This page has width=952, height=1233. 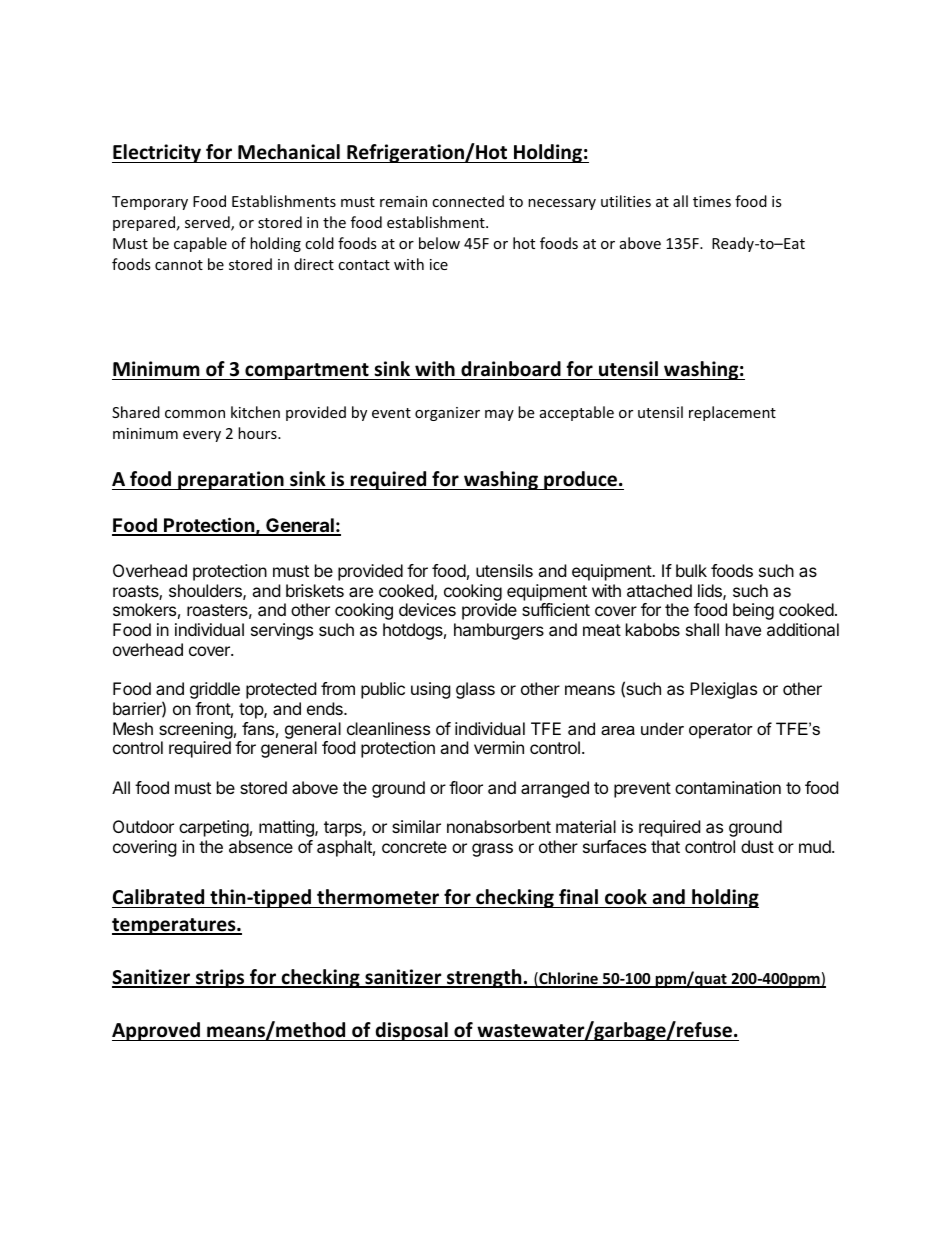 What do you see at coordinates (202, 436) in the page?
I see `every` at bounding box center [202, 436].
